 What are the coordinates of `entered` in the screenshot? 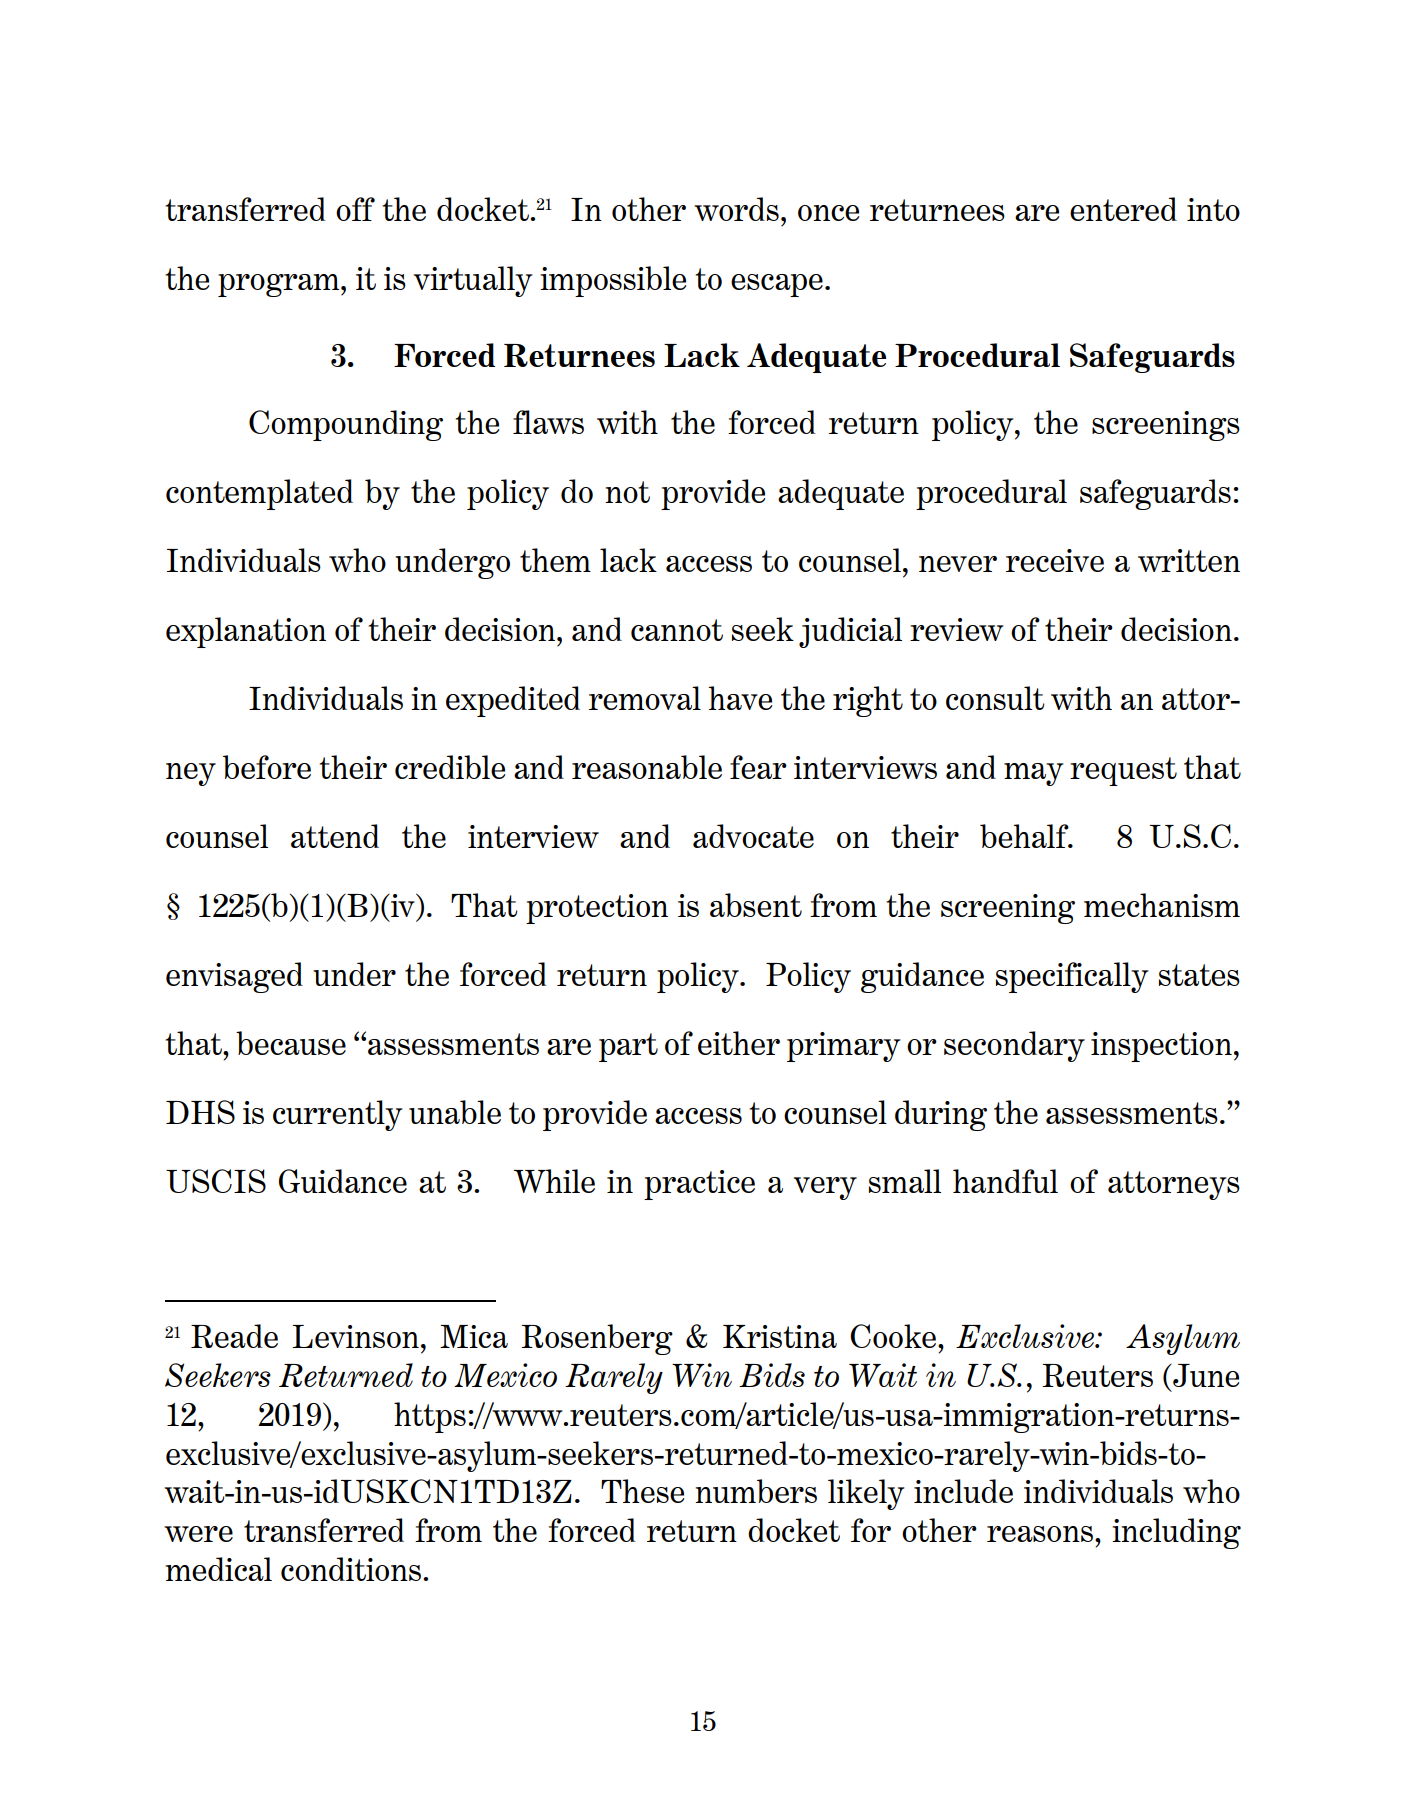 It's located at (1123, 209).
